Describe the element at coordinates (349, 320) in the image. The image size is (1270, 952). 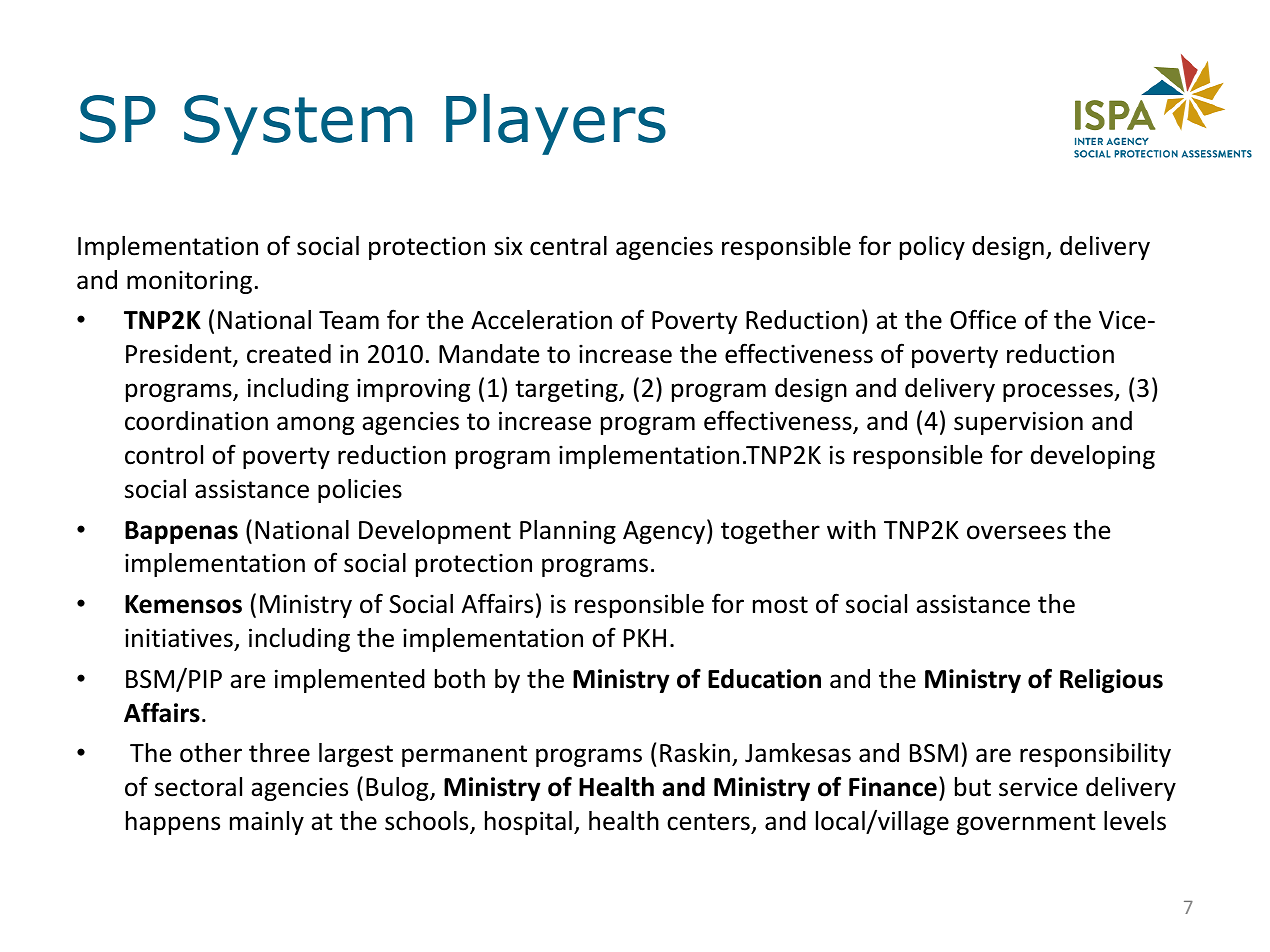
I see `Team` at that location.
